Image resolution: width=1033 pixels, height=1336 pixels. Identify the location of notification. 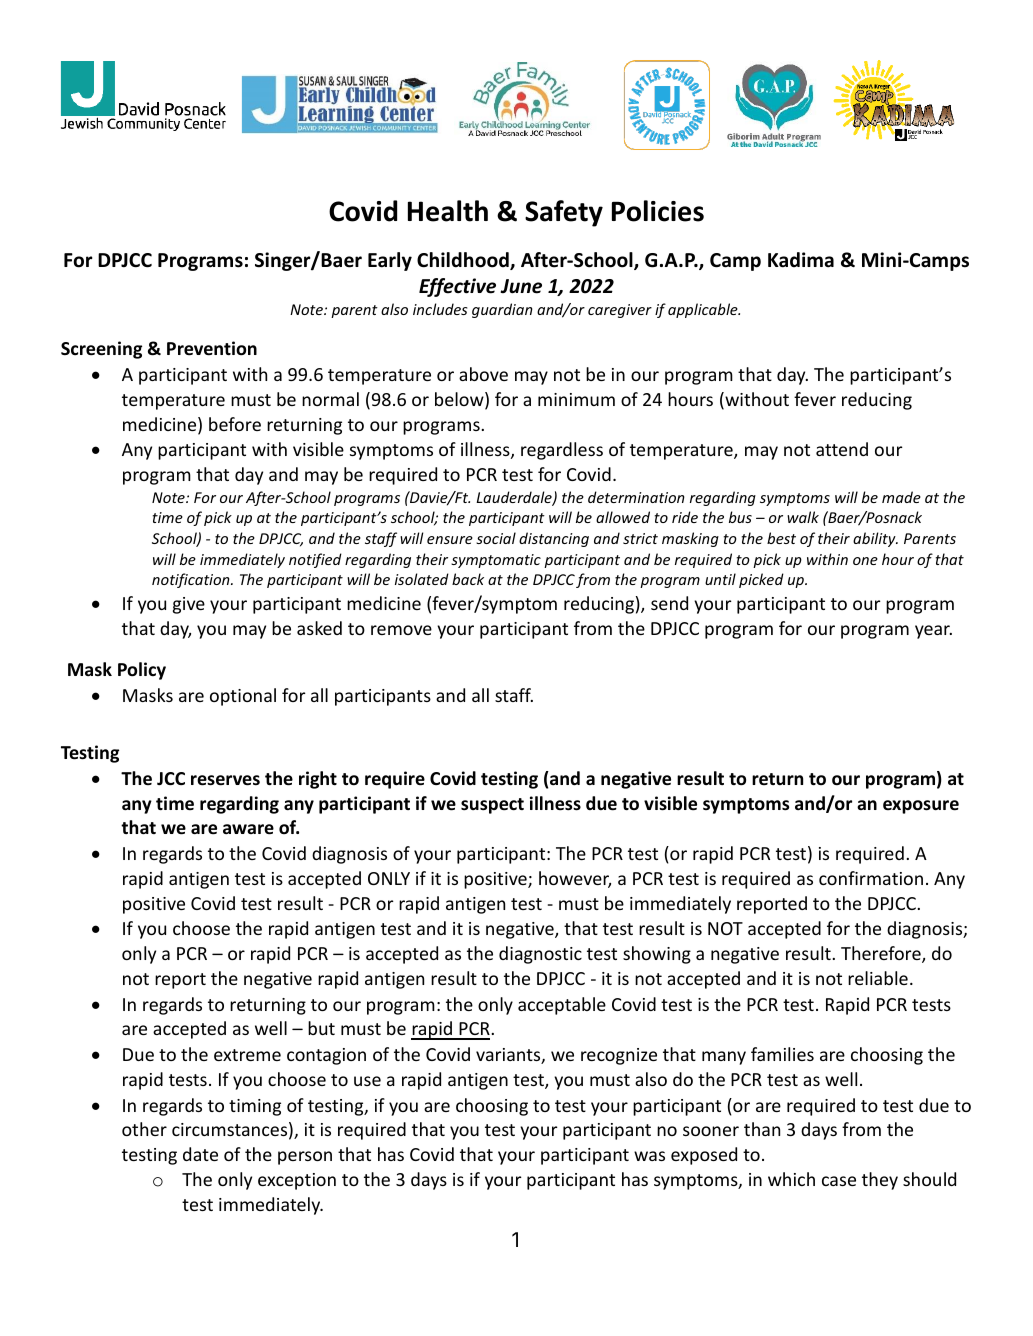
(192, 580).
